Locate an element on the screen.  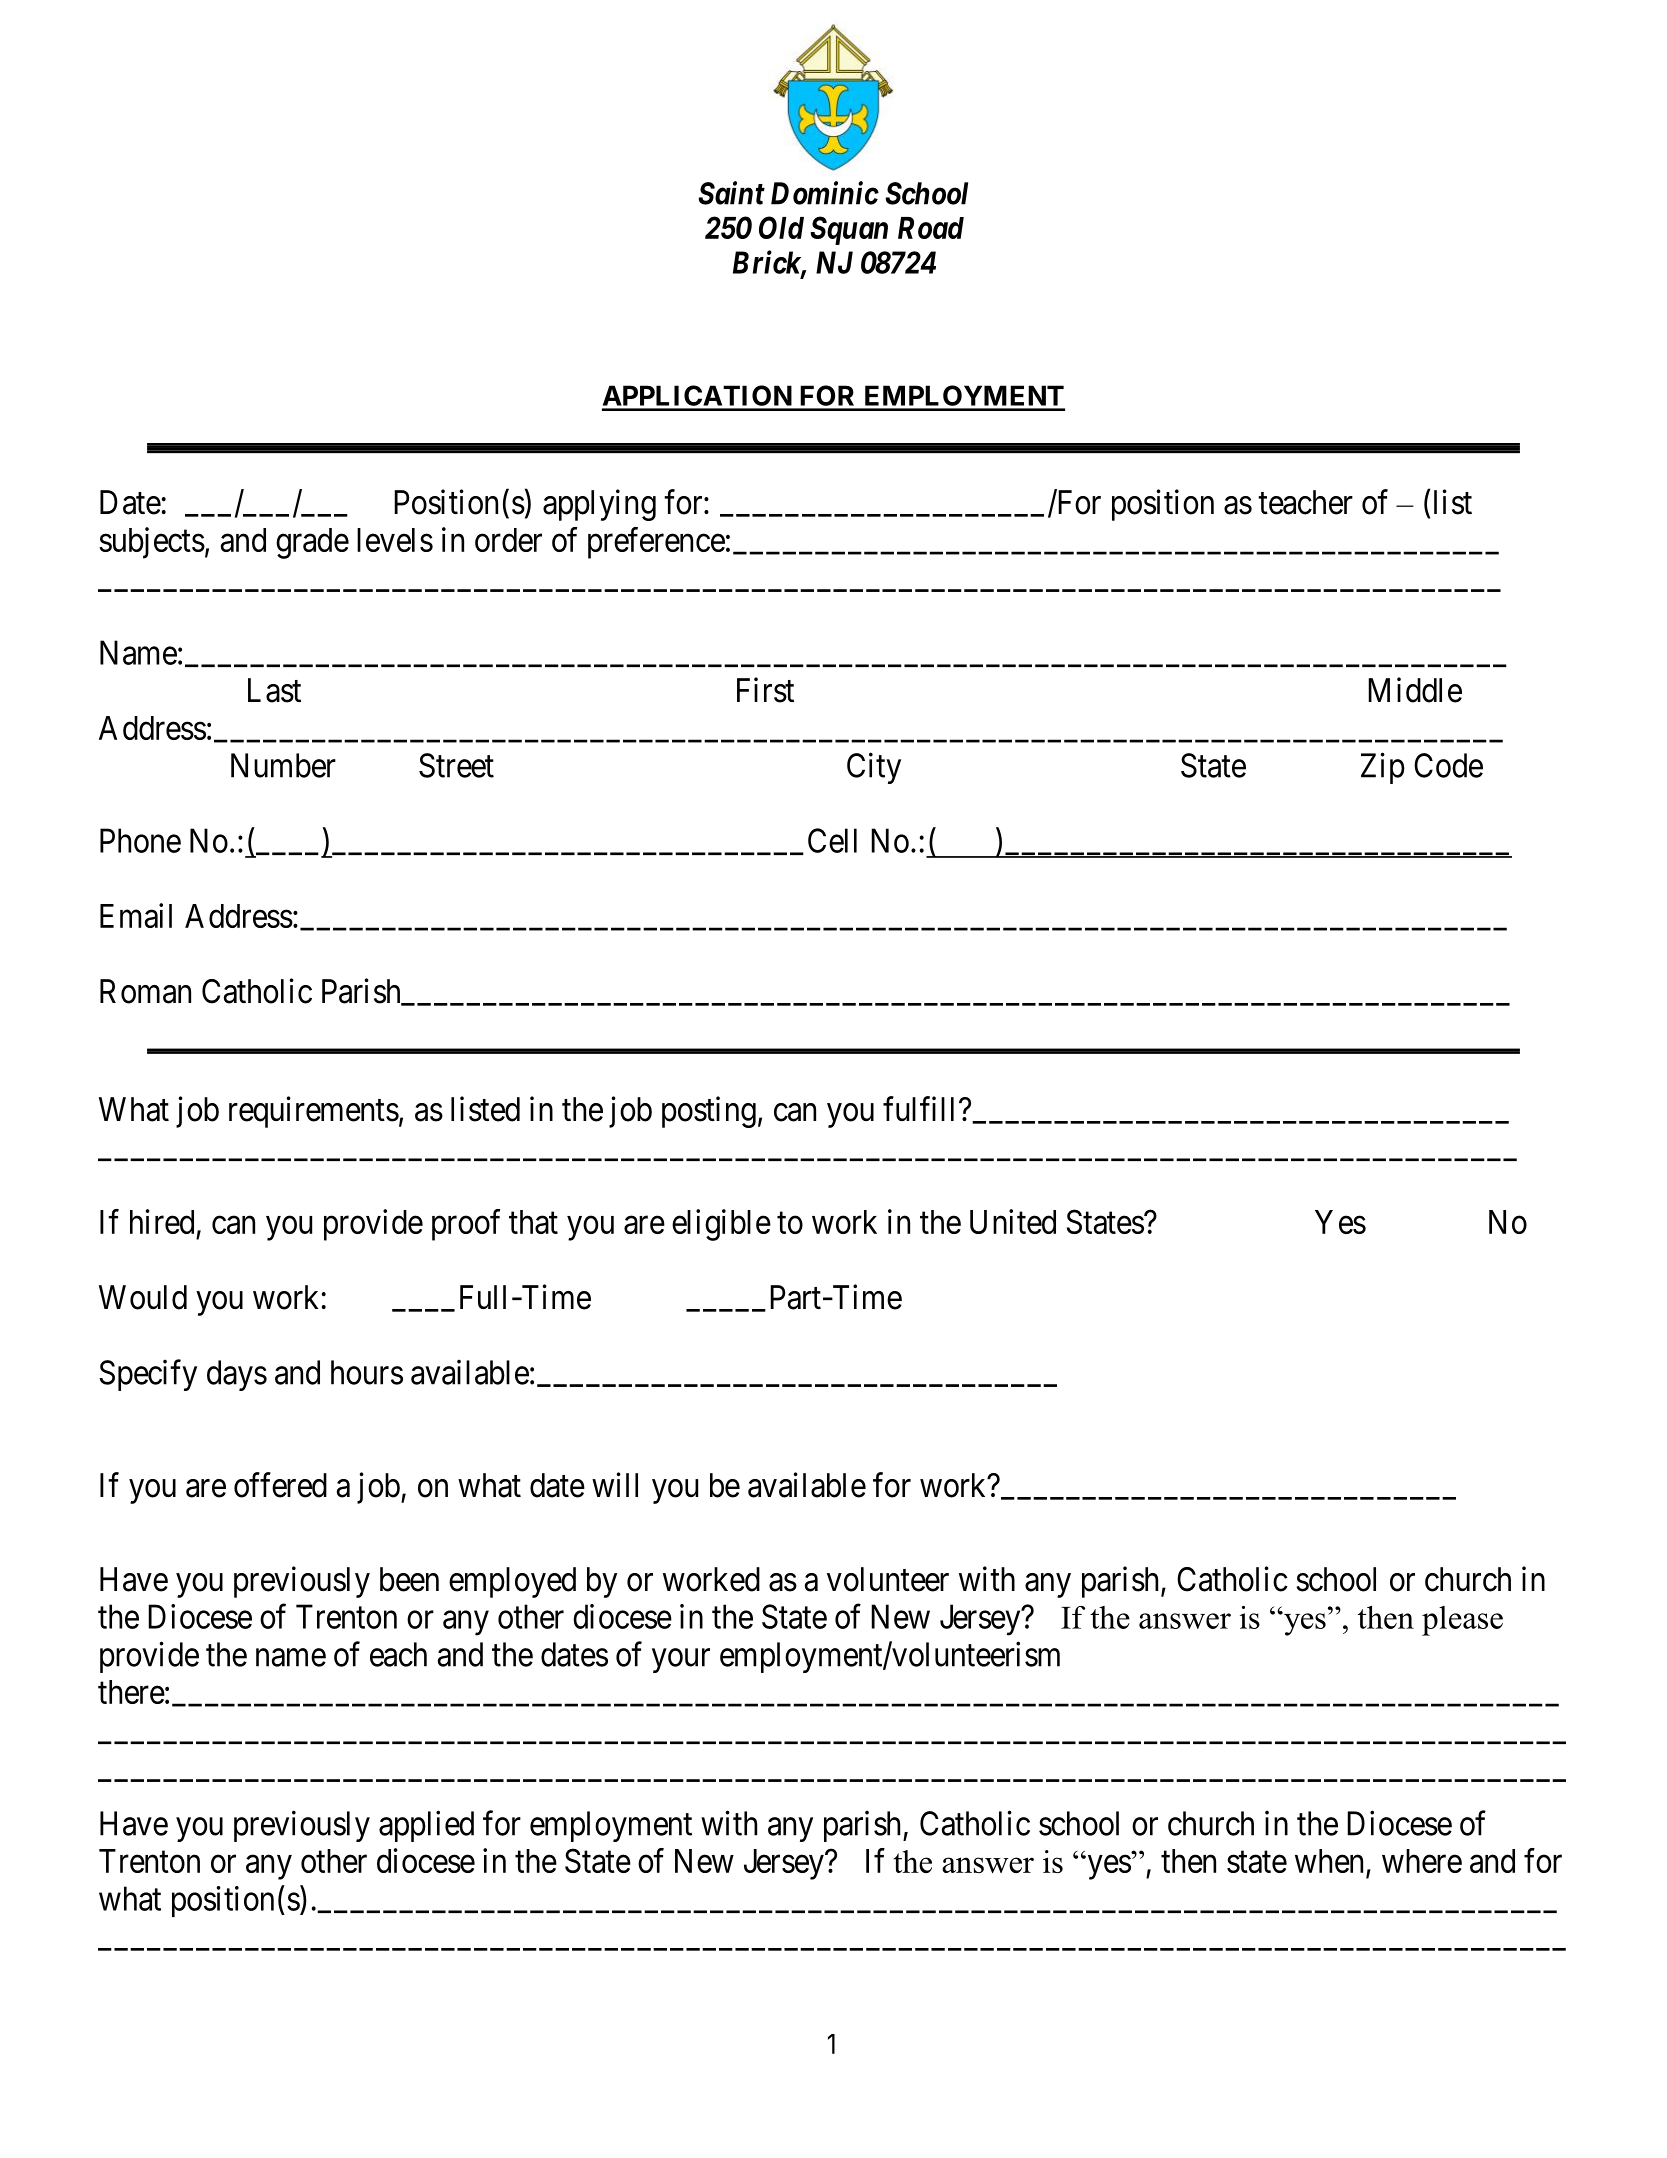
your is located at coordinates (681, 1661).
